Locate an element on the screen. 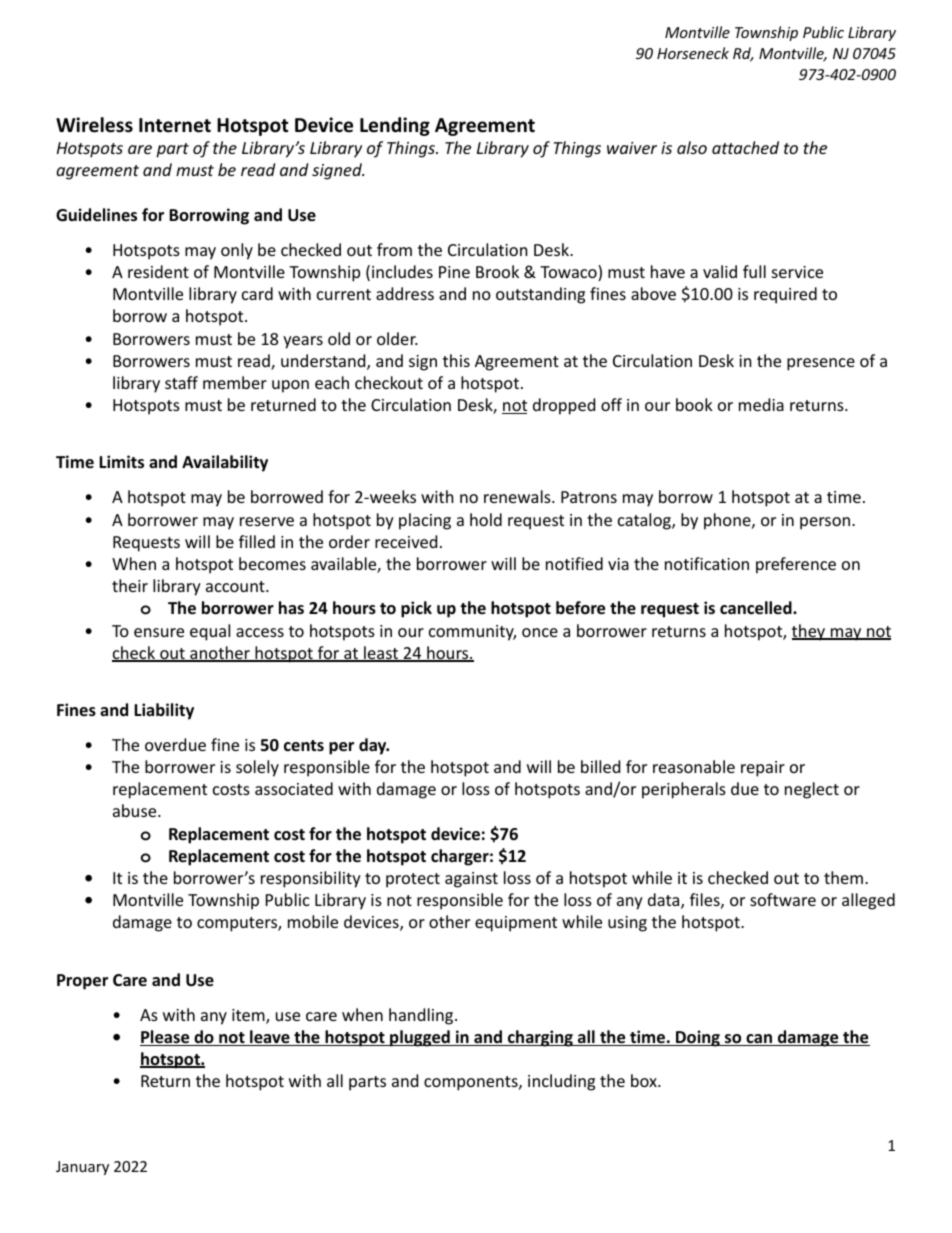 Image resolution: width=952 pixels, height=1233 pixels. Internet is located at coordinates (175, 125).
